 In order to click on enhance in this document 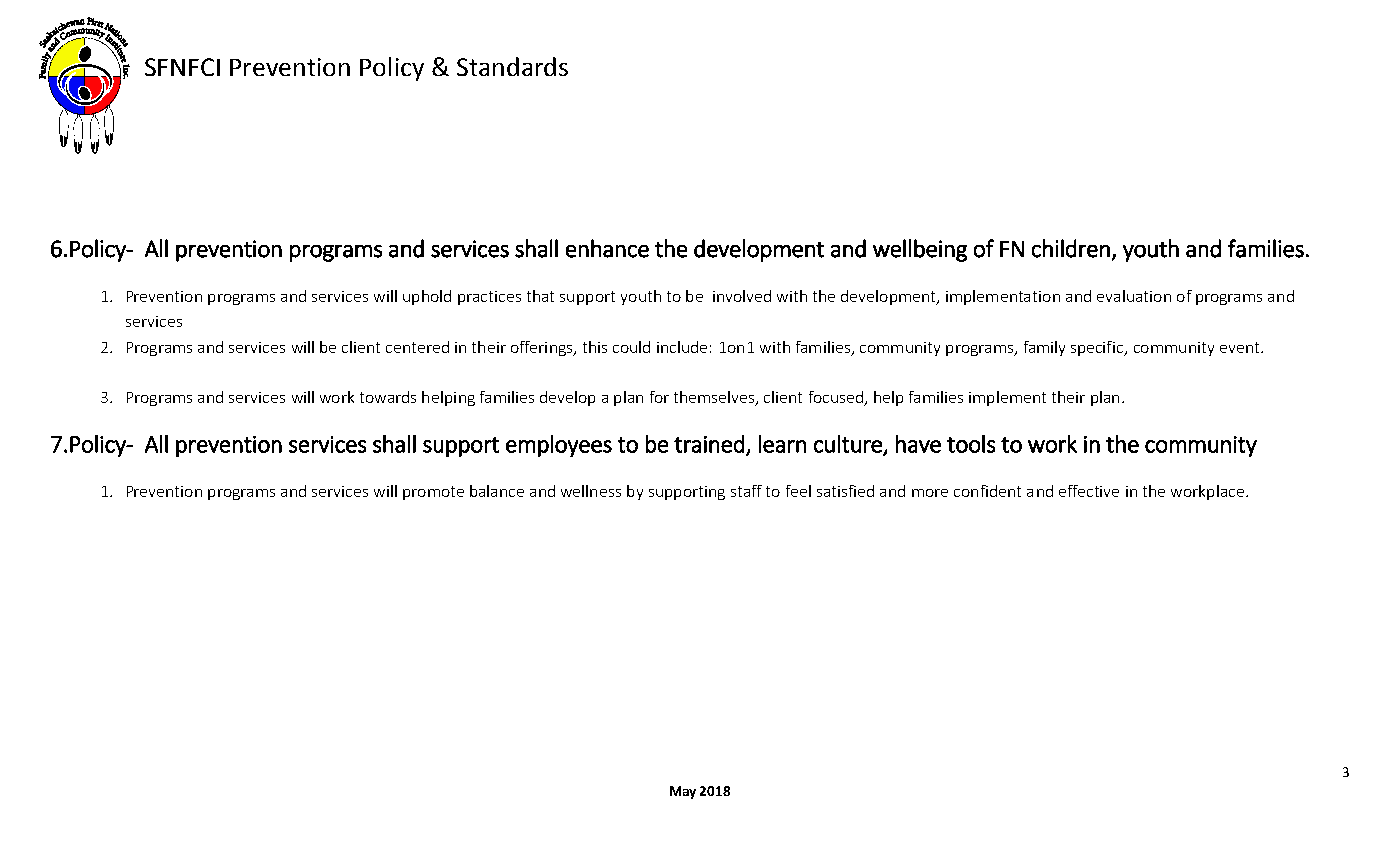, I will do `click(607, 248)`.
